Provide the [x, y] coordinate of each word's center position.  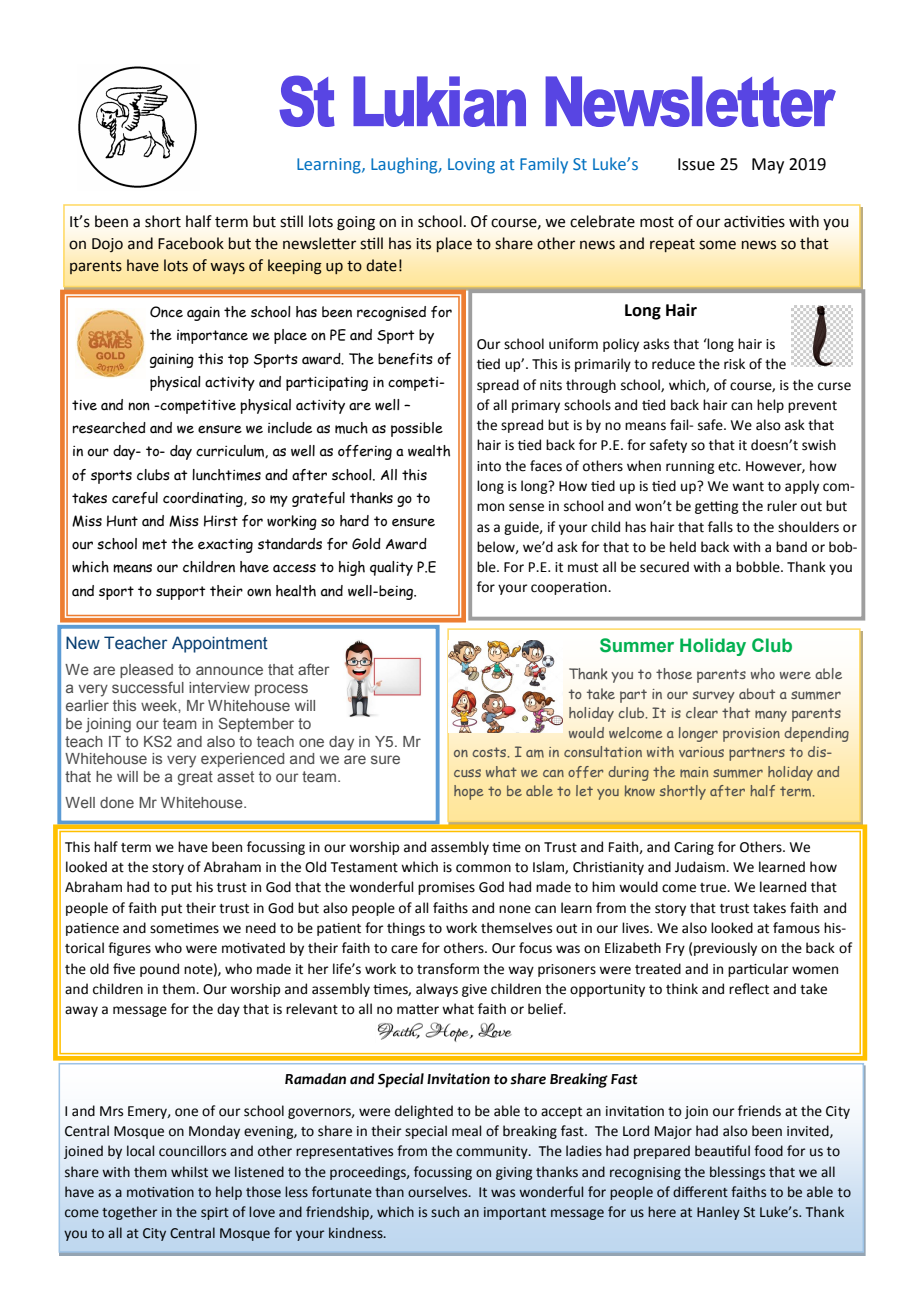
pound [159, 970]
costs [491, 752]
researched [109, 428]
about [757, 693]
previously [725, 949]
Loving [471, 166]
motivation [160, 1192]
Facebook [191, 243]
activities [754, 222]
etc [729, 467]
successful [148, 687]
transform [448, 969]
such [445, 1212]
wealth [429, 451]
